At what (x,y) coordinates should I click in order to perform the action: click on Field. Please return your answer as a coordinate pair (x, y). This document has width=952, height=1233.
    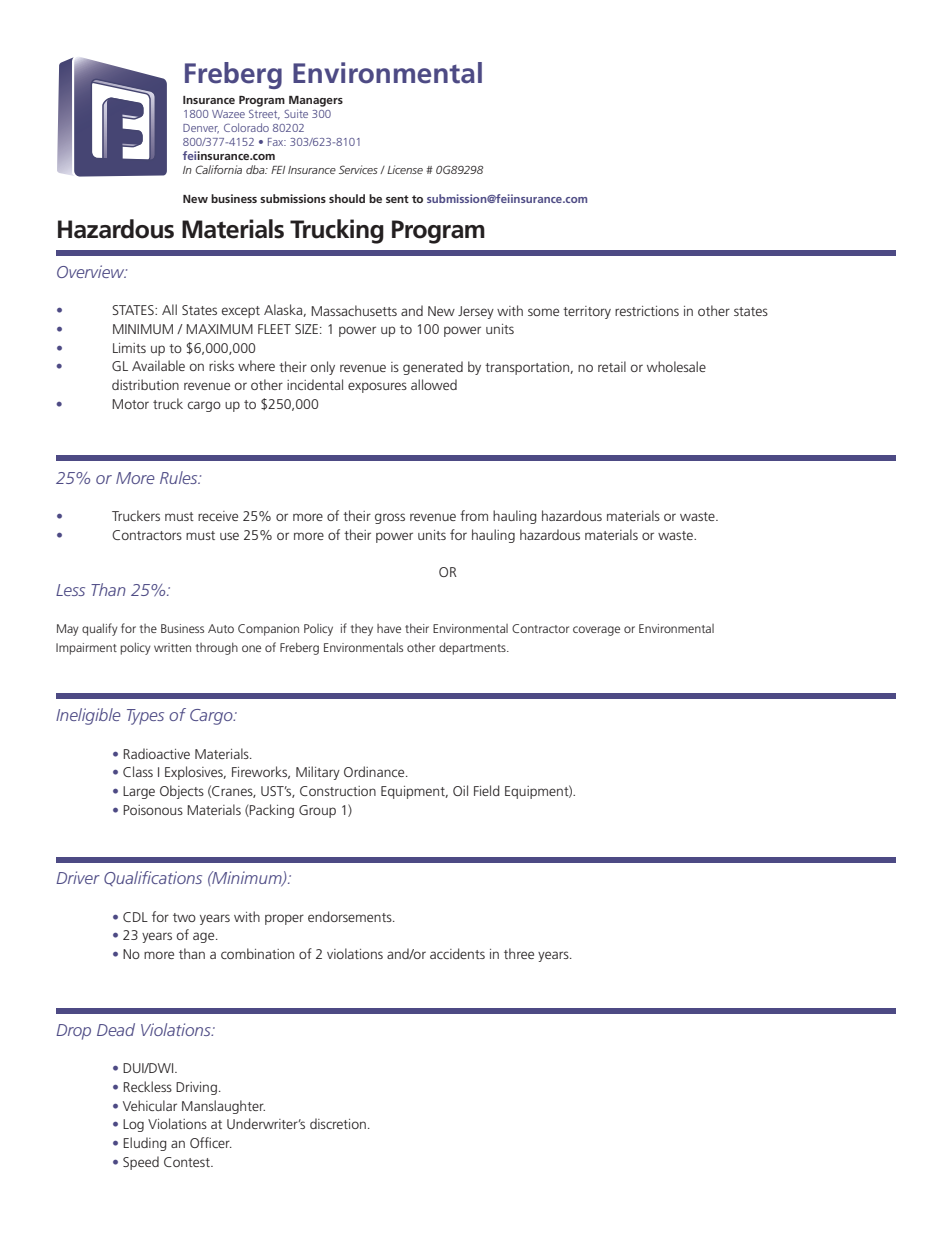
    Looking at the image, I should click on (487, 790).
